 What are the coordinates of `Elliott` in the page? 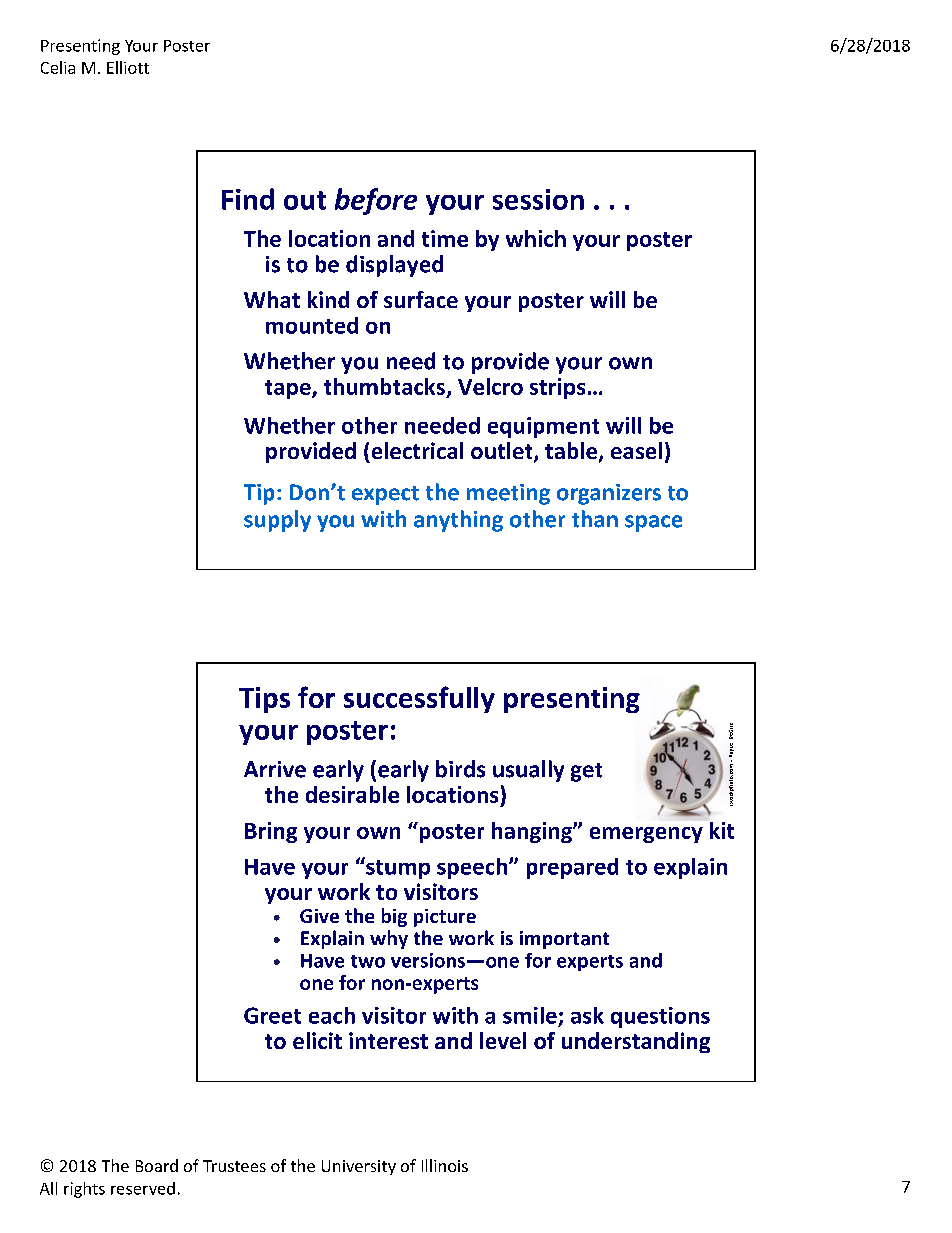 It's located at (128, 67).
